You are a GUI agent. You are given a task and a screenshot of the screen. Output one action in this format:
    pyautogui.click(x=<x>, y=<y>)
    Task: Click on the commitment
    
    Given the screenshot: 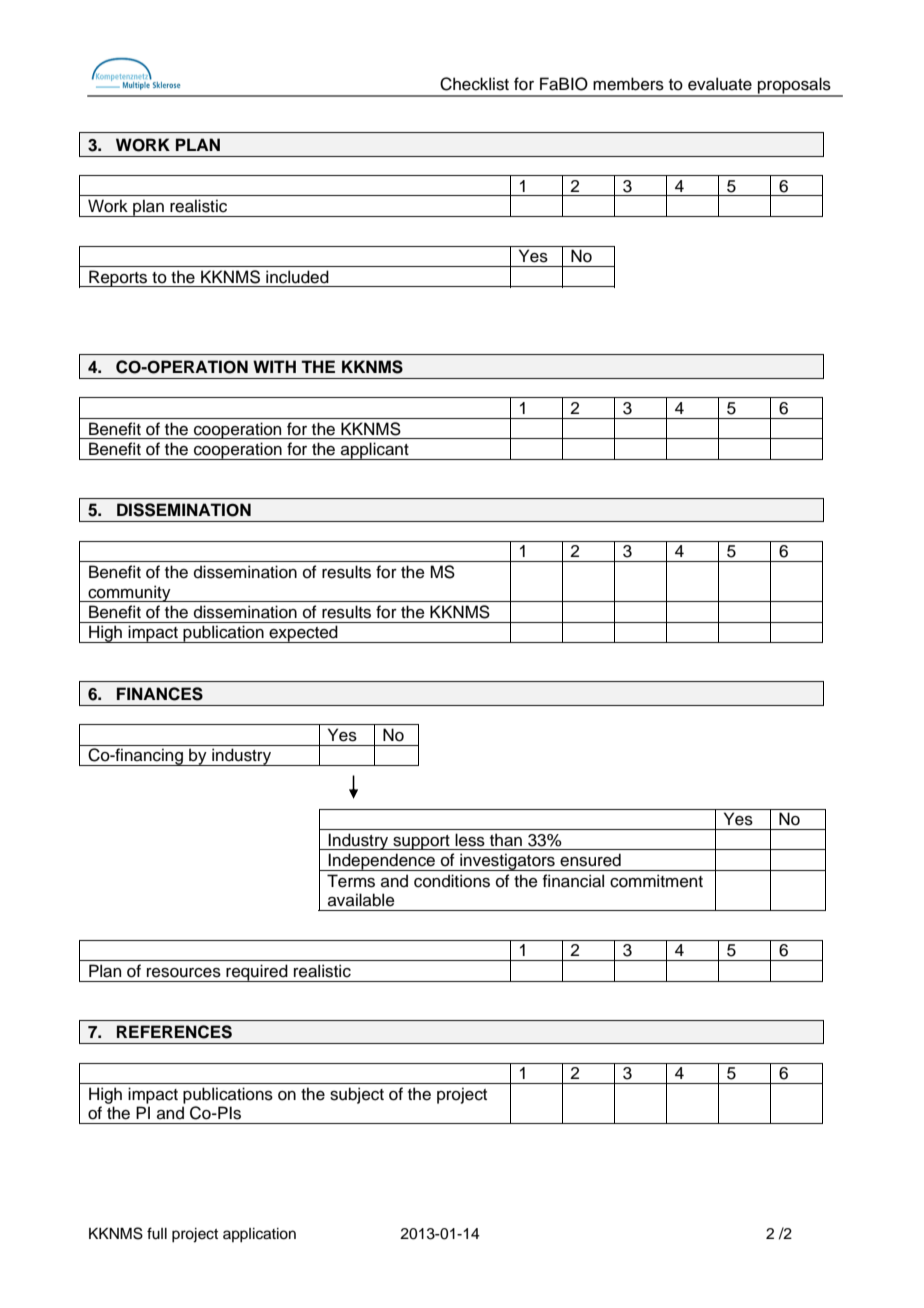 What is the action you would take?
    pyautogui.click(x=656, y=881)
